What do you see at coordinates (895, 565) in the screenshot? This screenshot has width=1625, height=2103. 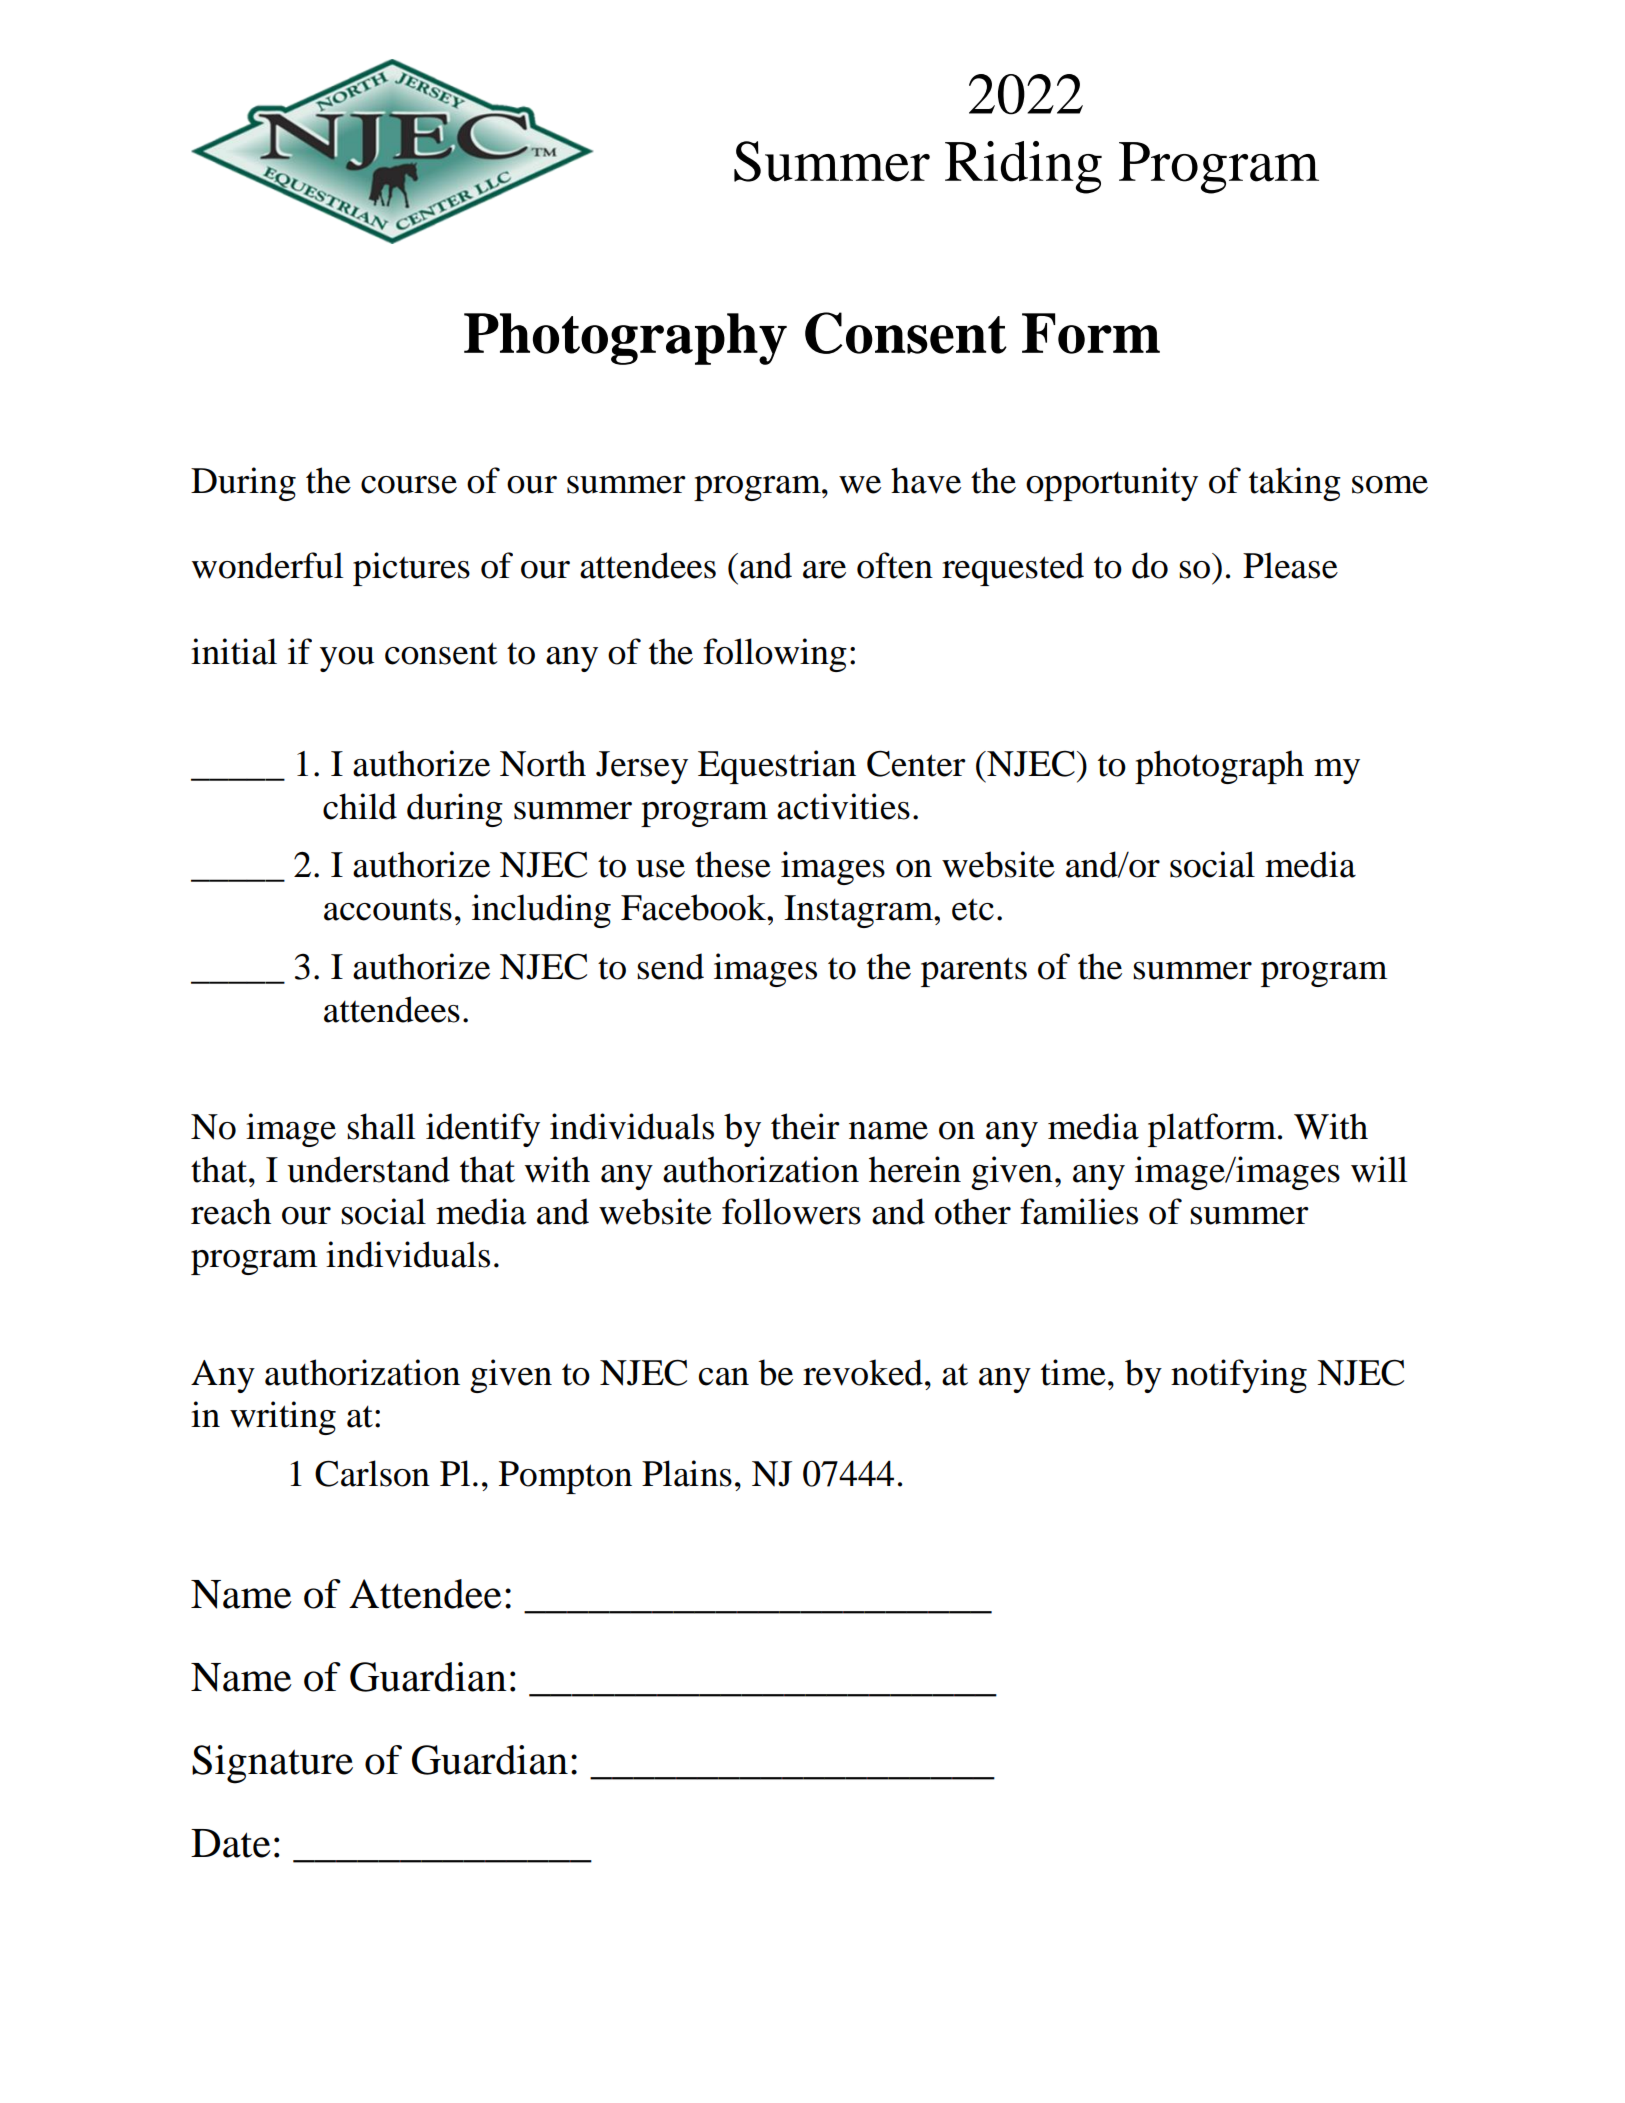 I see `often` at bounding box center [895, 565].
